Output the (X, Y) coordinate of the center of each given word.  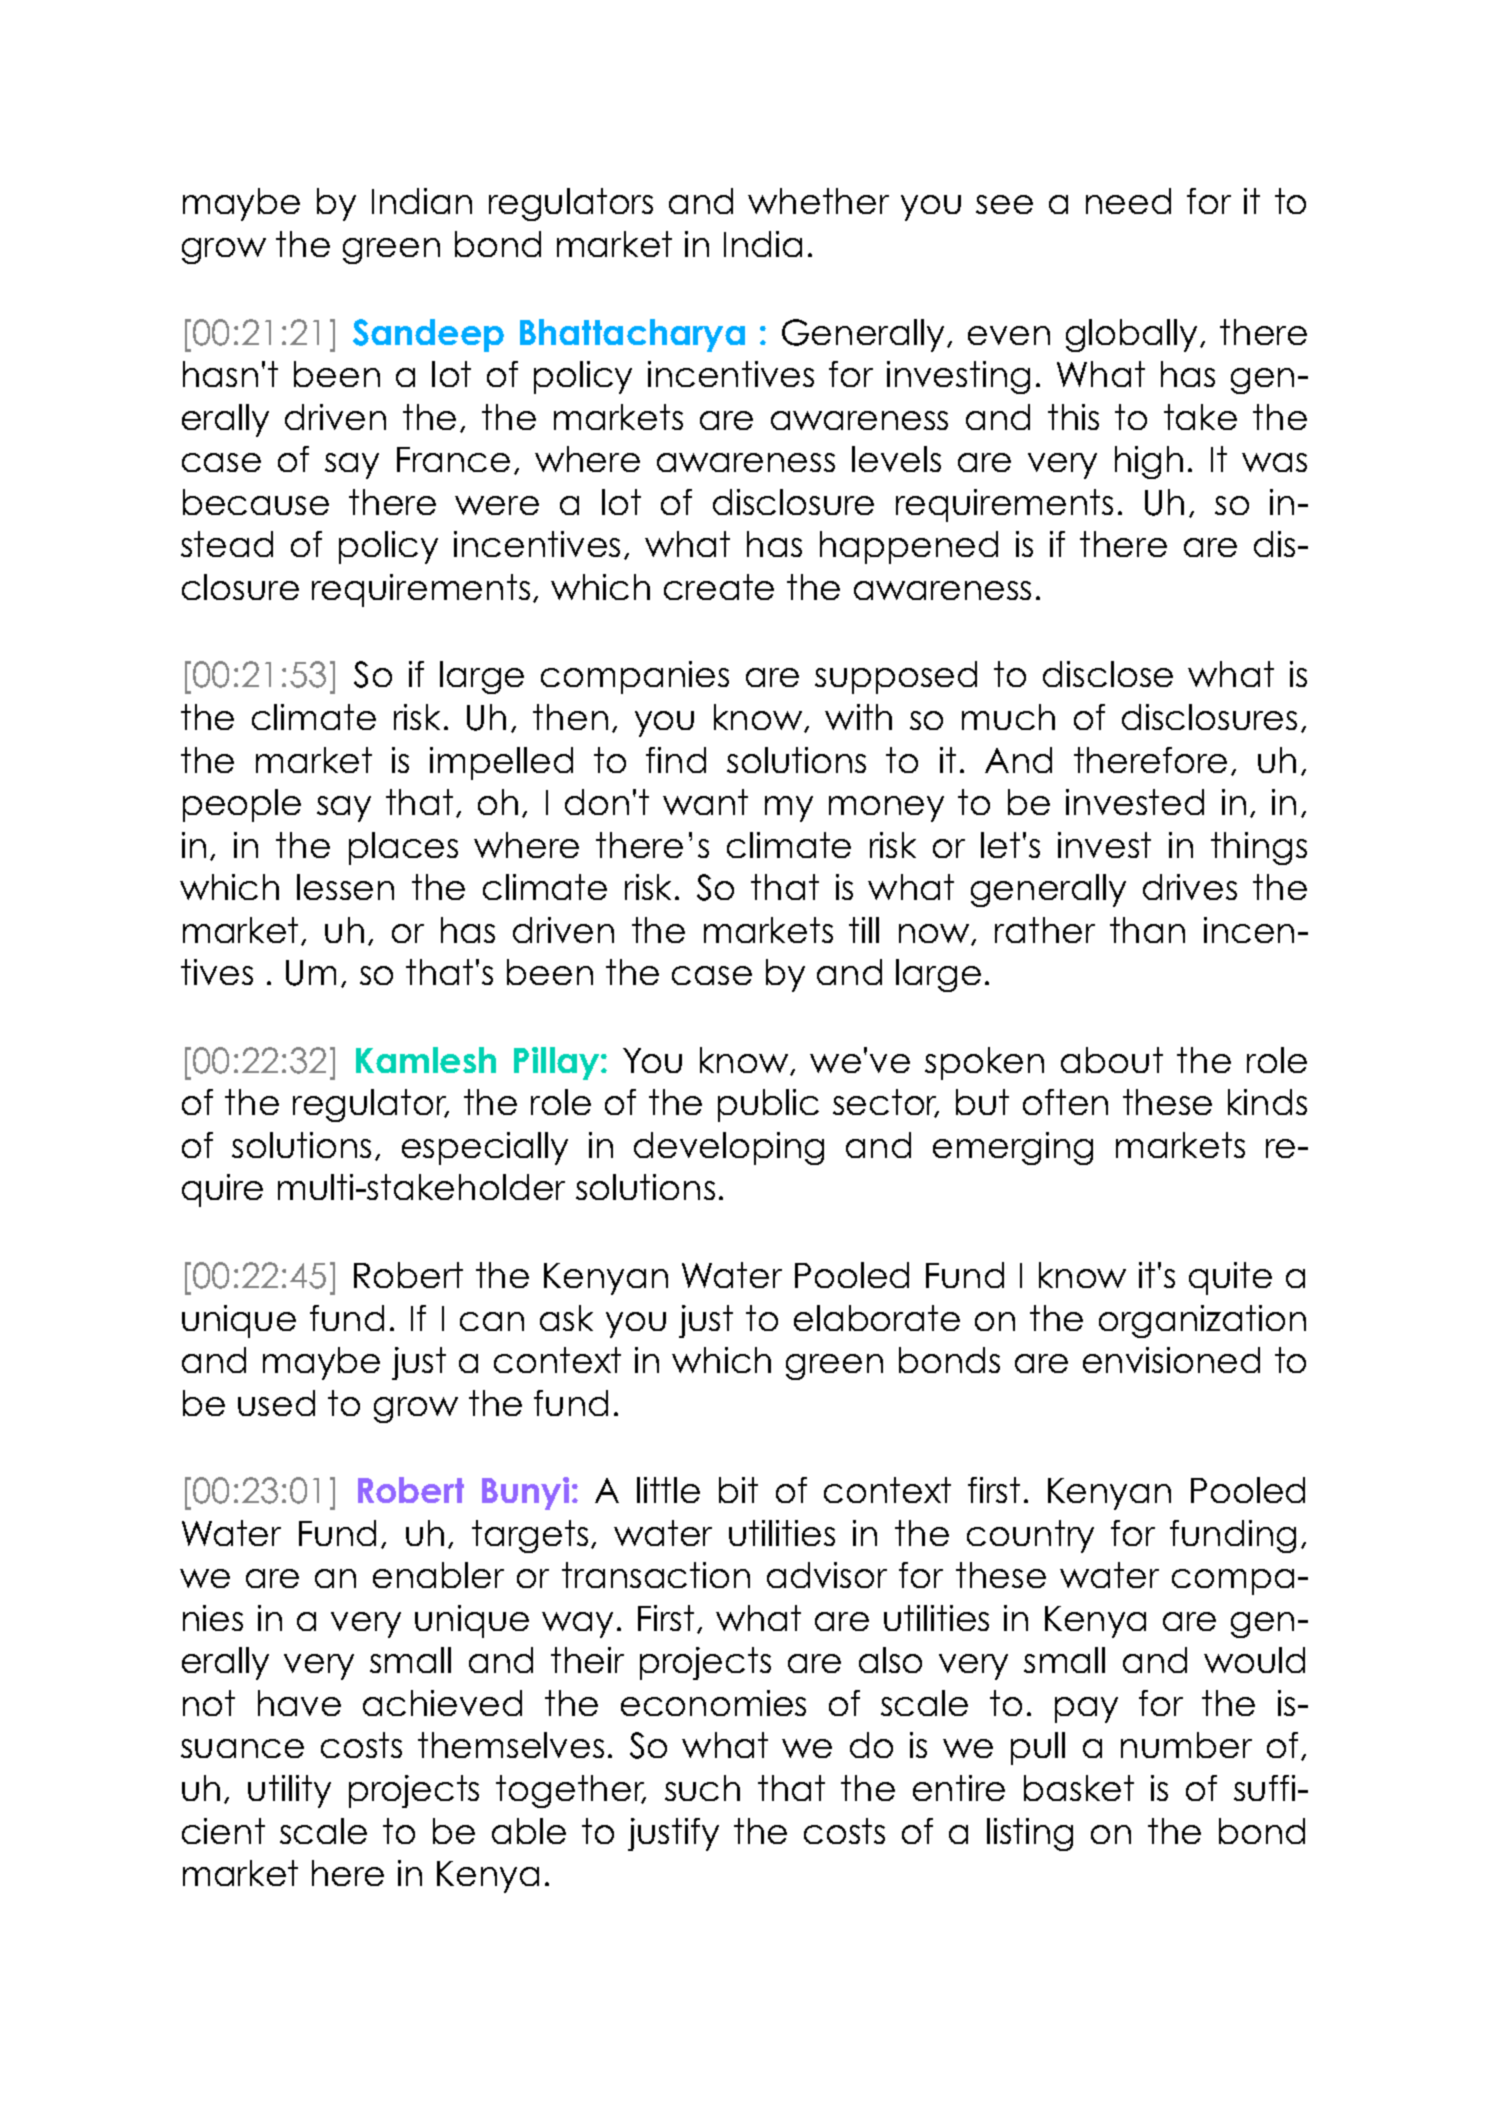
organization (1202, 1321)
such (702, 1788)
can (492, 1321)
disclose (1108, 674)
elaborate (877, 1318)
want (705, 802)
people (242, 805)
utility (289, 1791)
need (1128, 201)
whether (818, 201)
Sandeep (428, 335)
